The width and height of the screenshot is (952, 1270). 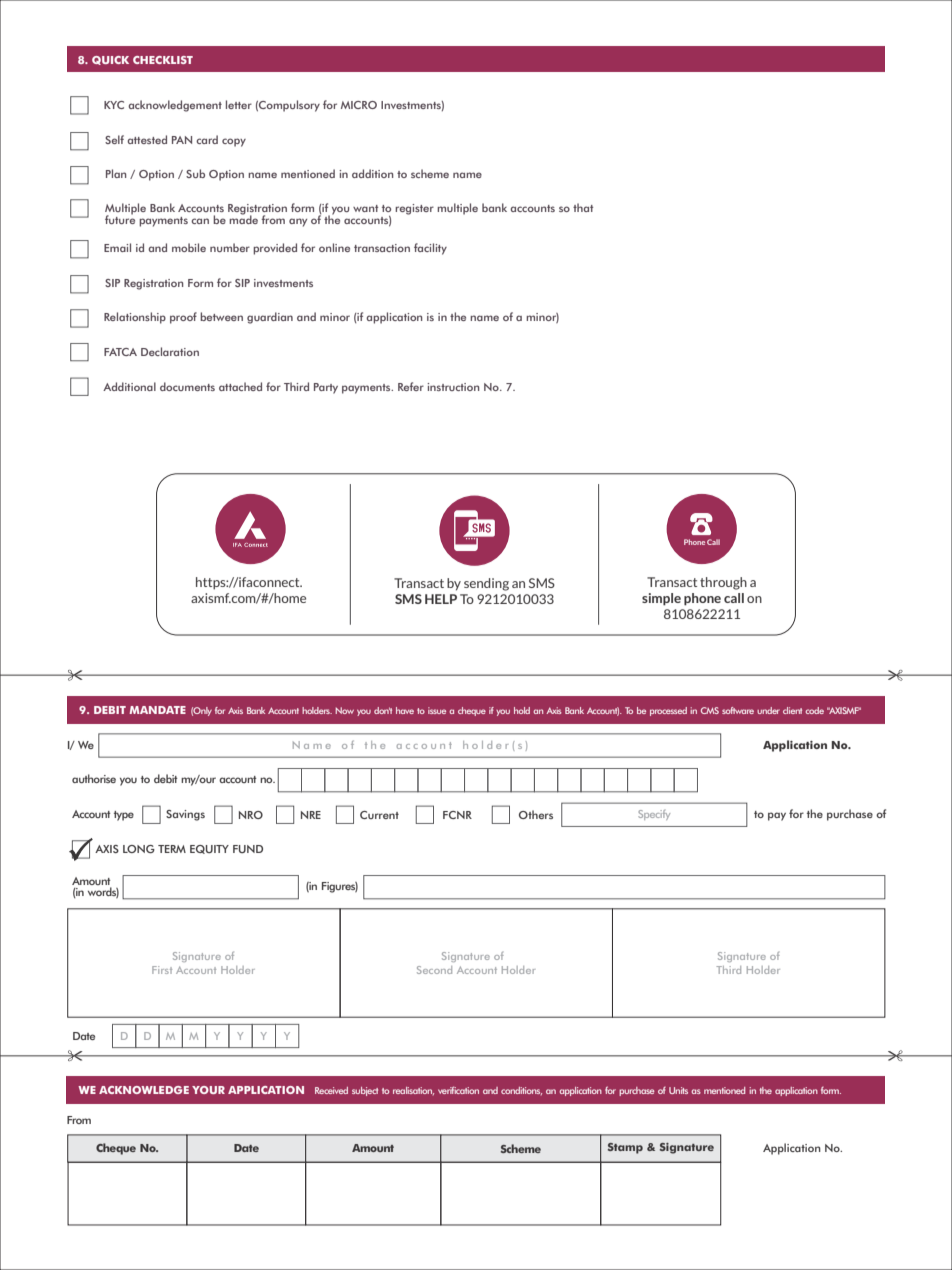 I want to click on CHECKLIST, so click(x=163, y=60).
